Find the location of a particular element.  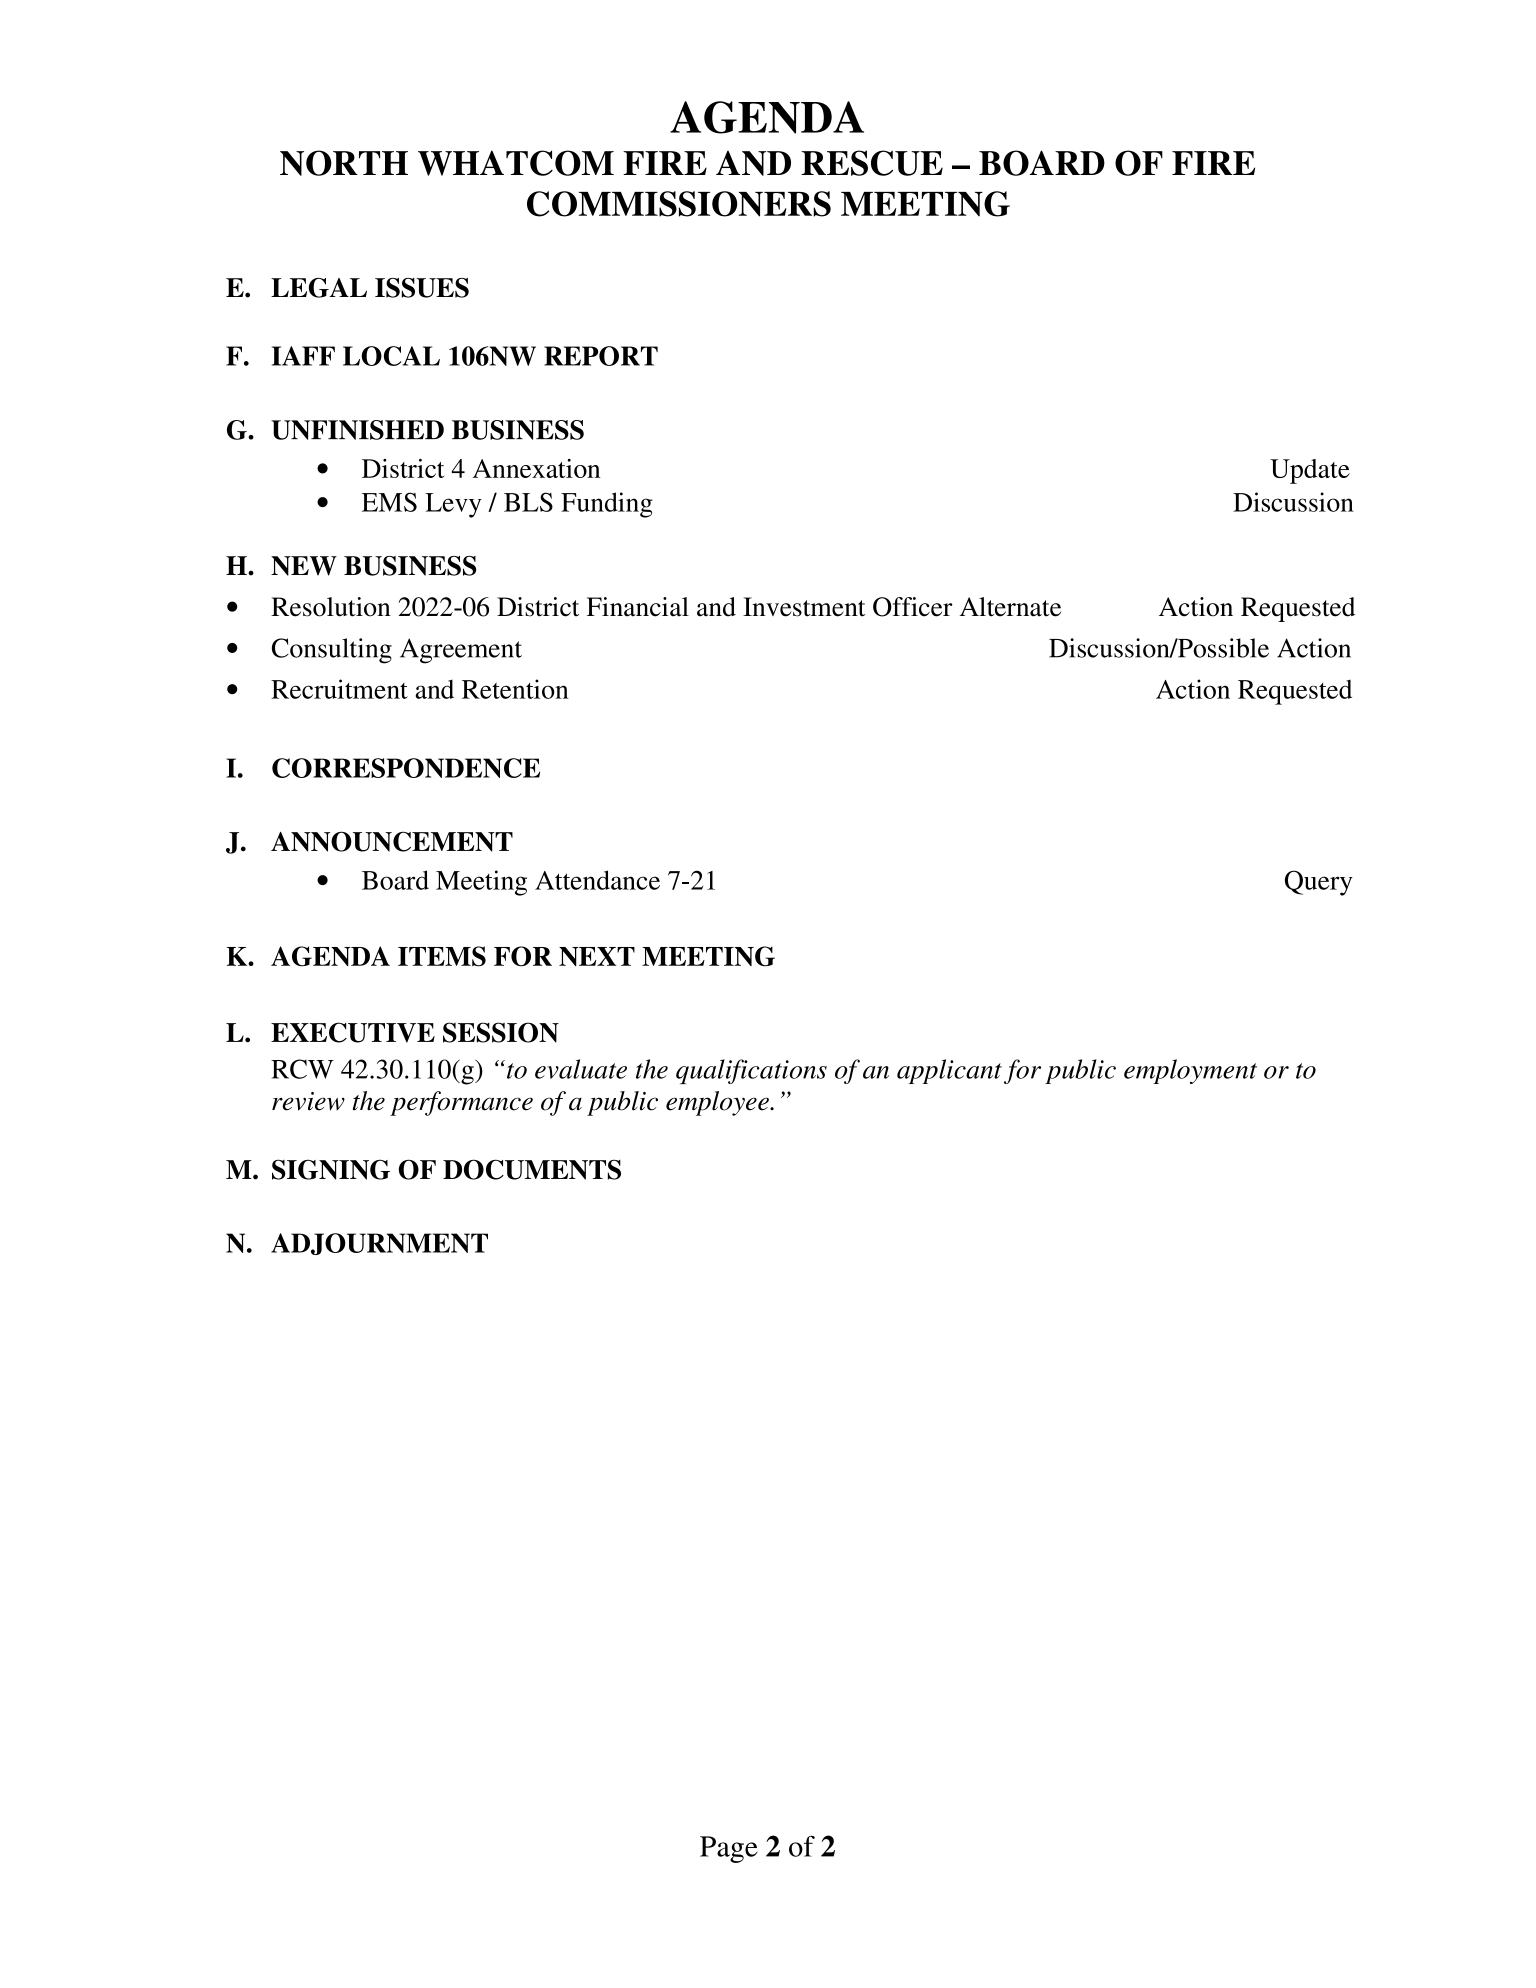

Update is located at coordinates (1310, 471).
